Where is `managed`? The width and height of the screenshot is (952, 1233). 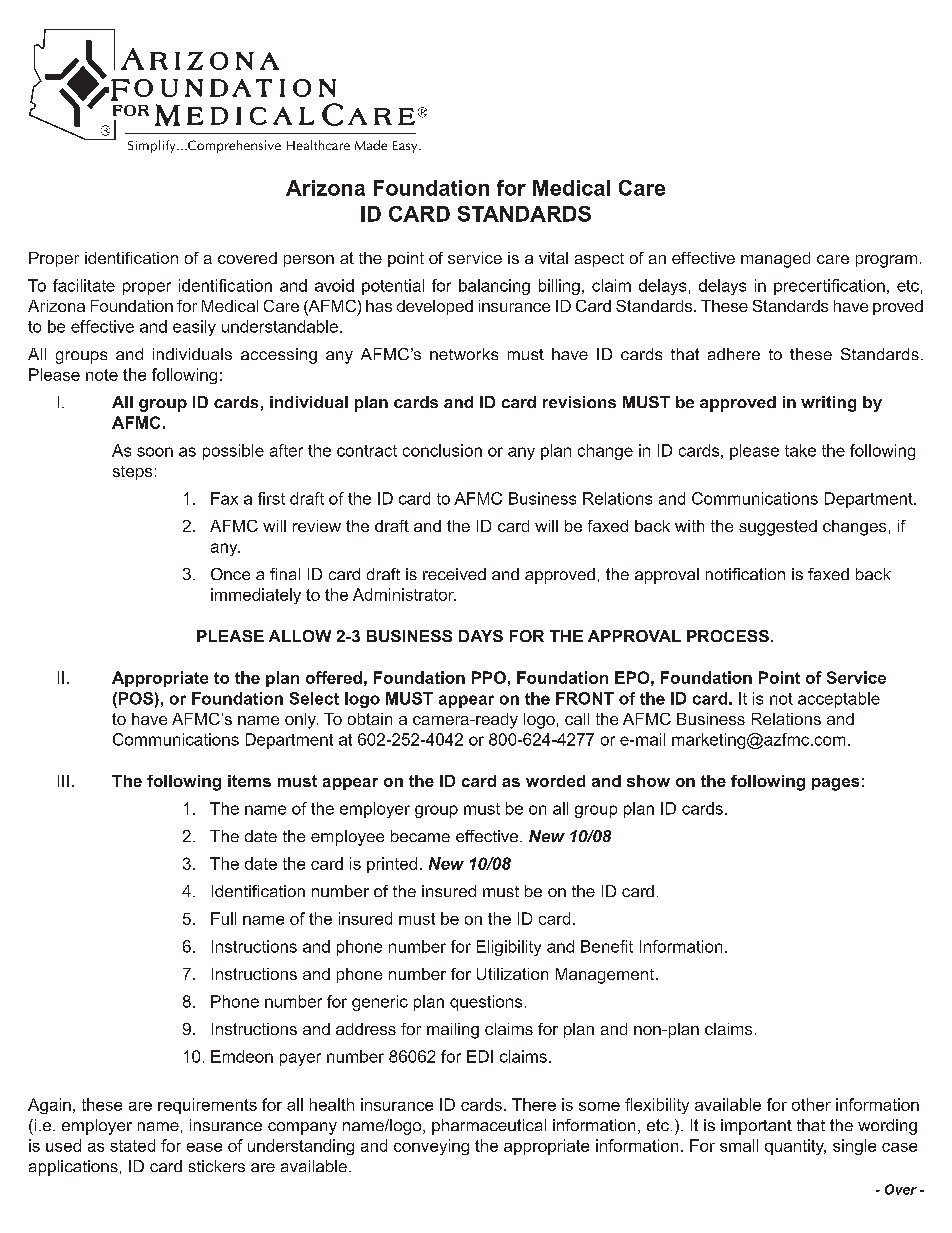
managed is located at coordinates (775, 260).
